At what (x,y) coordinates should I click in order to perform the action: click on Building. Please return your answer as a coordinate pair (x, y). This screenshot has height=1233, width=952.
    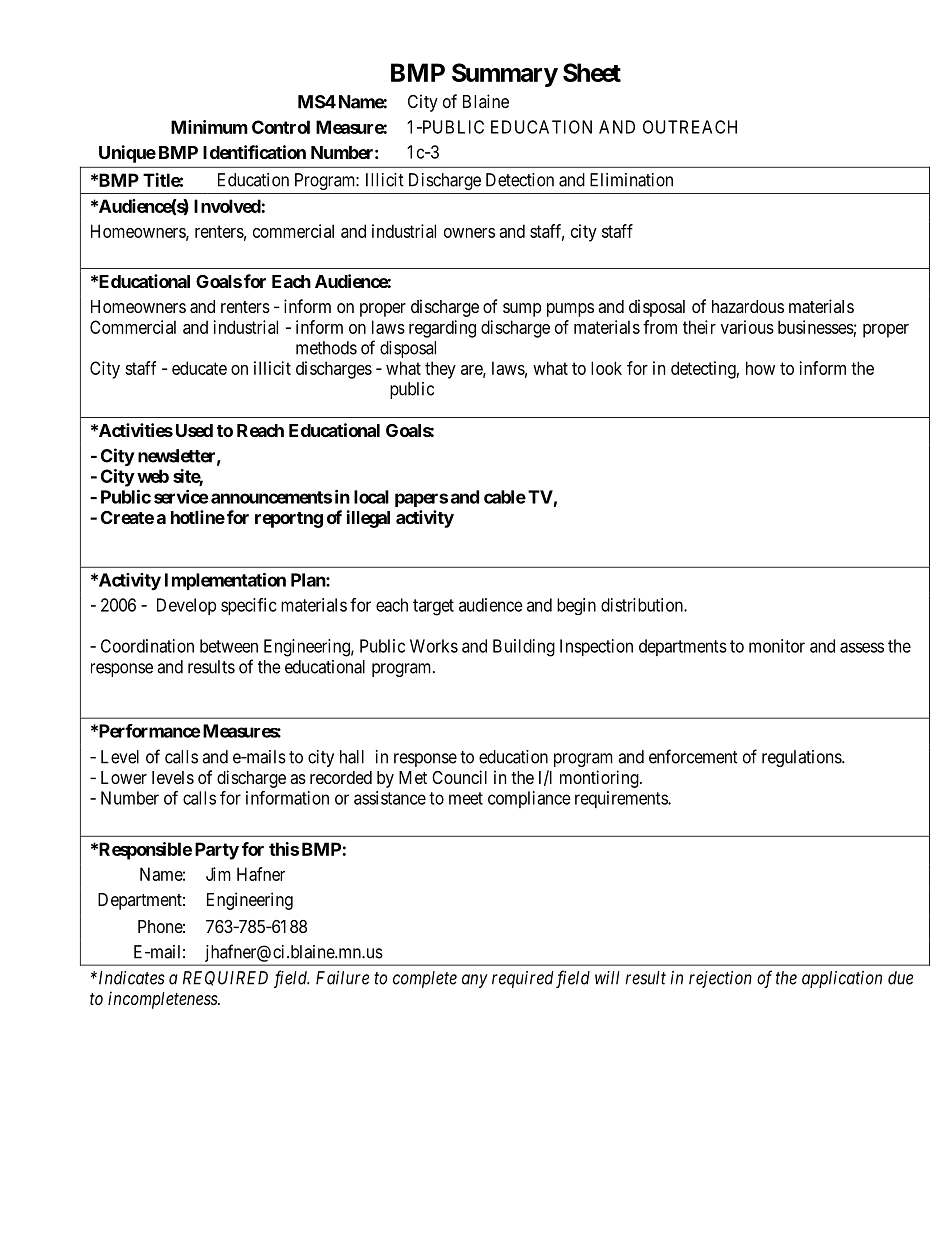
    Looking at the image, I should click on (524, 648).
